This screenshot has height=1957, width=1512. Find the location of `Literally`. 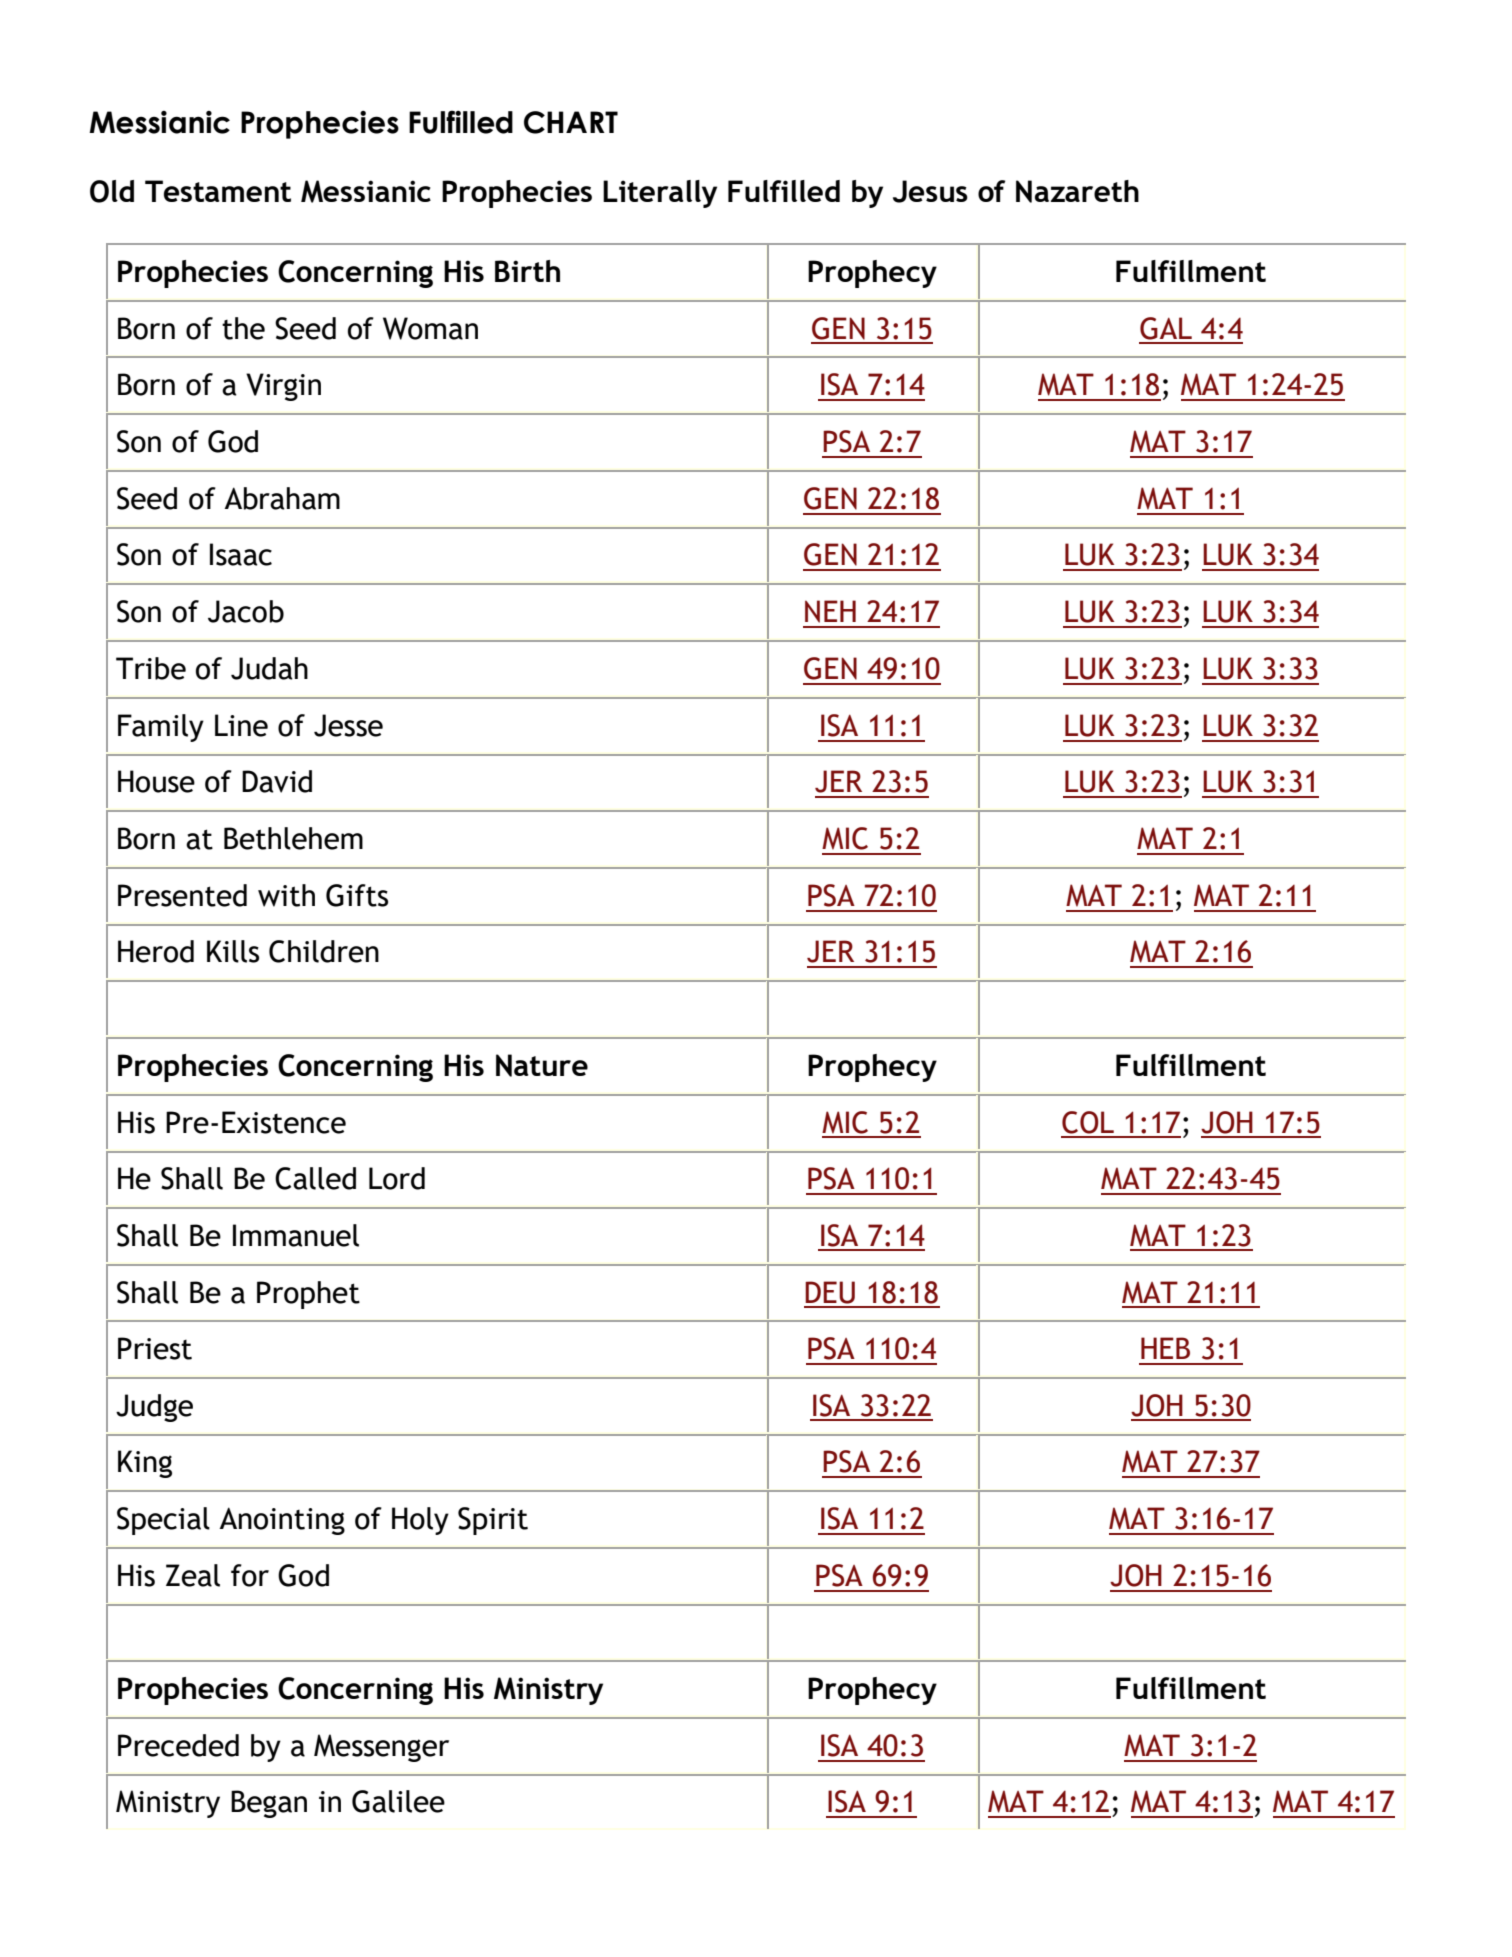

Literally is located at coordinates (660, 194).
